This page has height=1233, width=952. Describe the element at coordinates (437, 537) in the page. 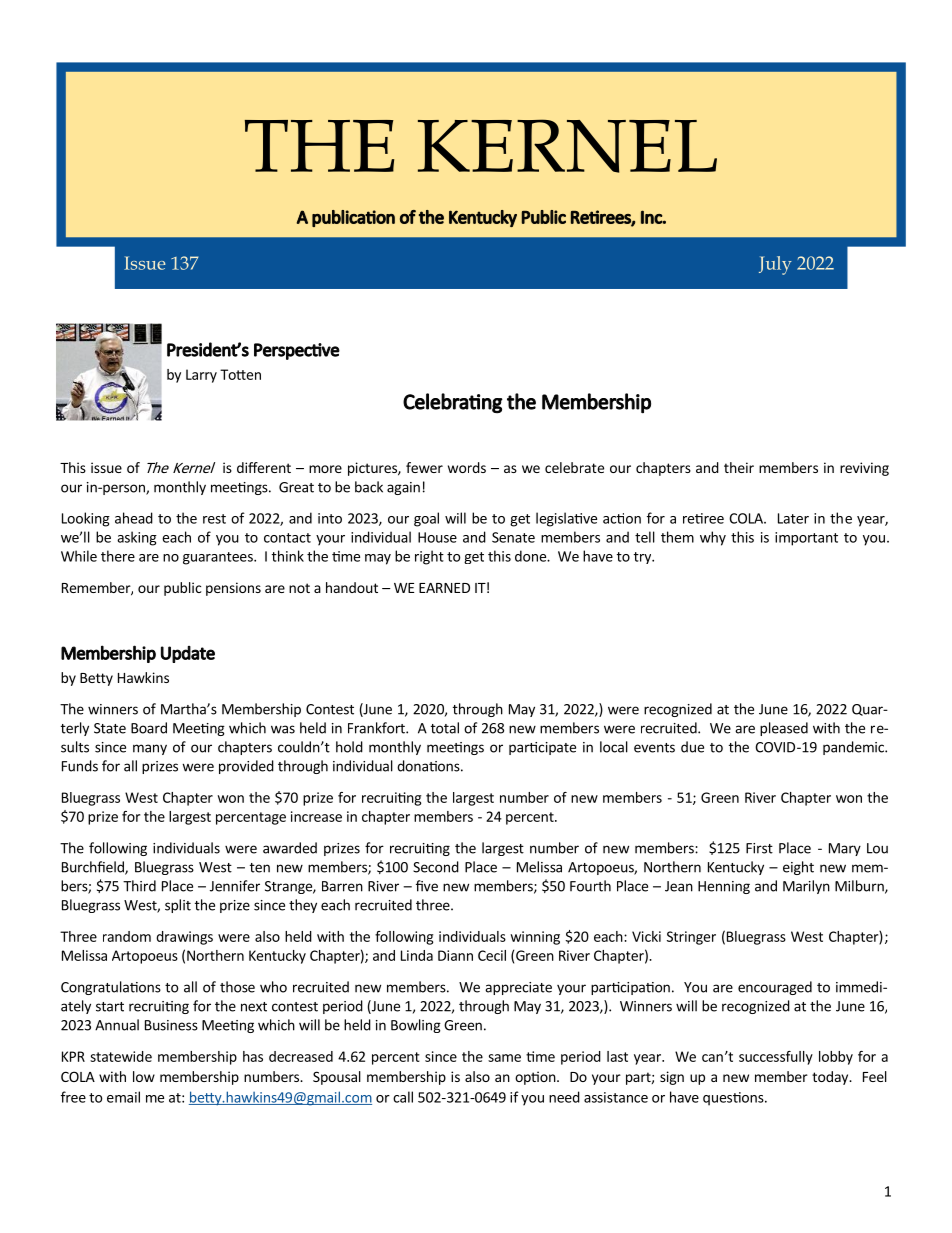

I see `House` at that location.
